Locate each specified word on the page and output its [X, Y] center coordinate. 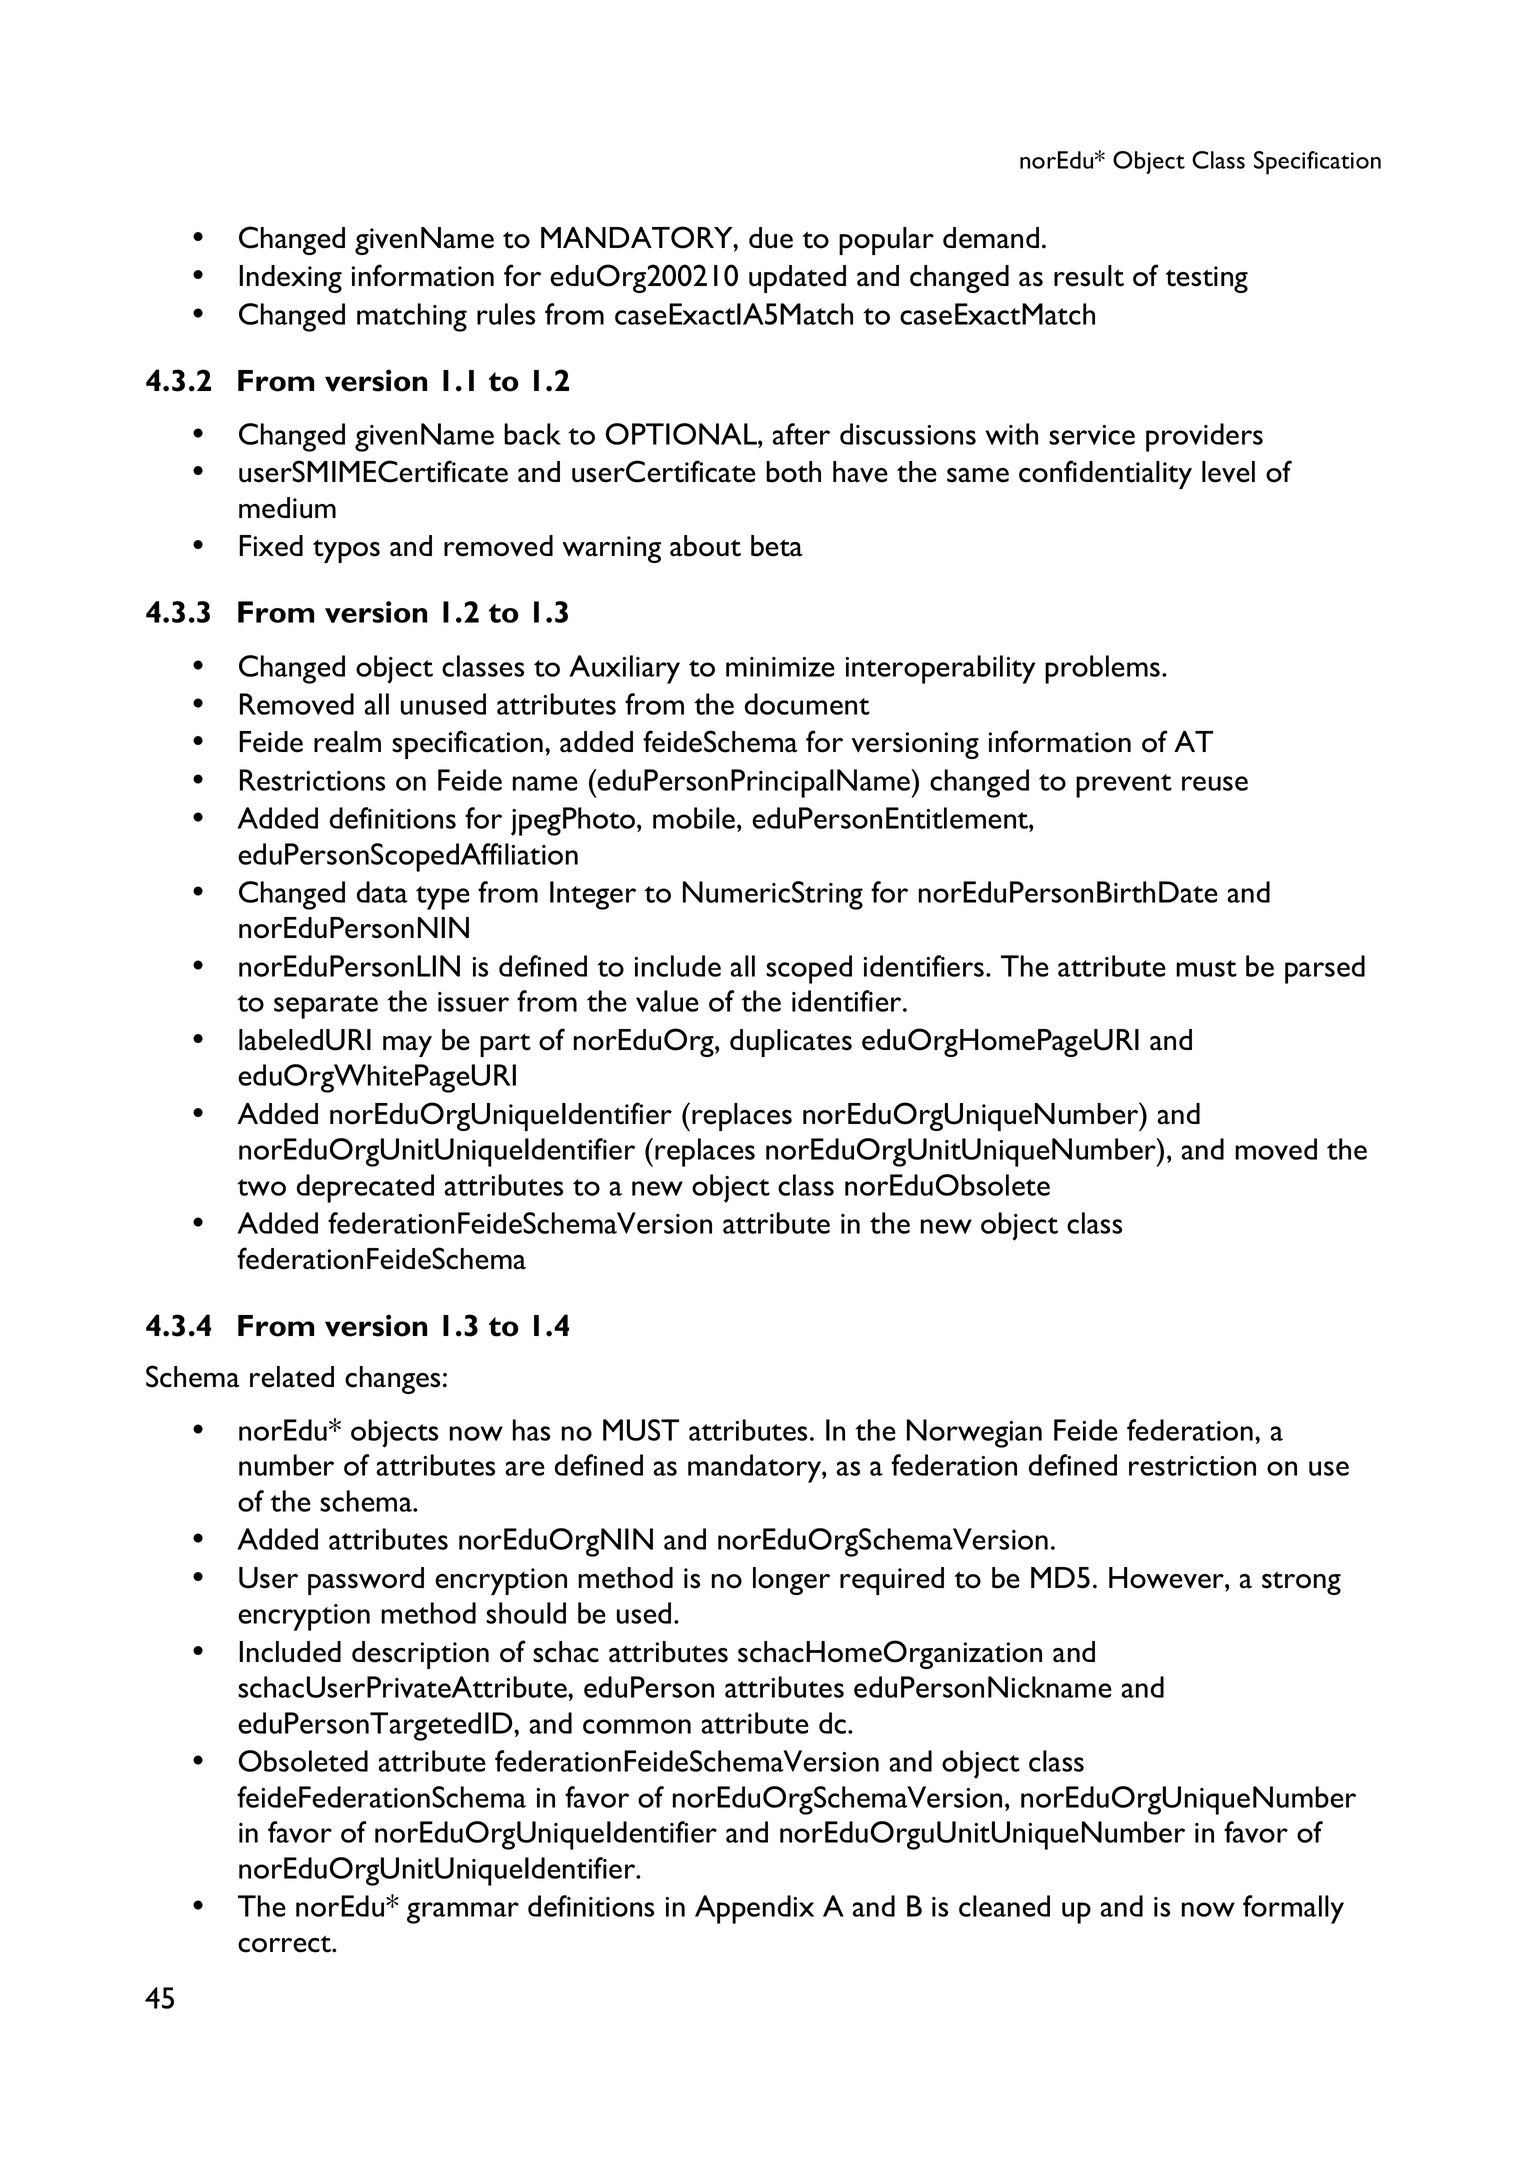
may [407, 1046]
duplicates [791, 1043]
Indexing [290, 279]
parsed [1325, 969]
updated [797, 279]
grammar [463, 1913]
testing [1206, 279]
